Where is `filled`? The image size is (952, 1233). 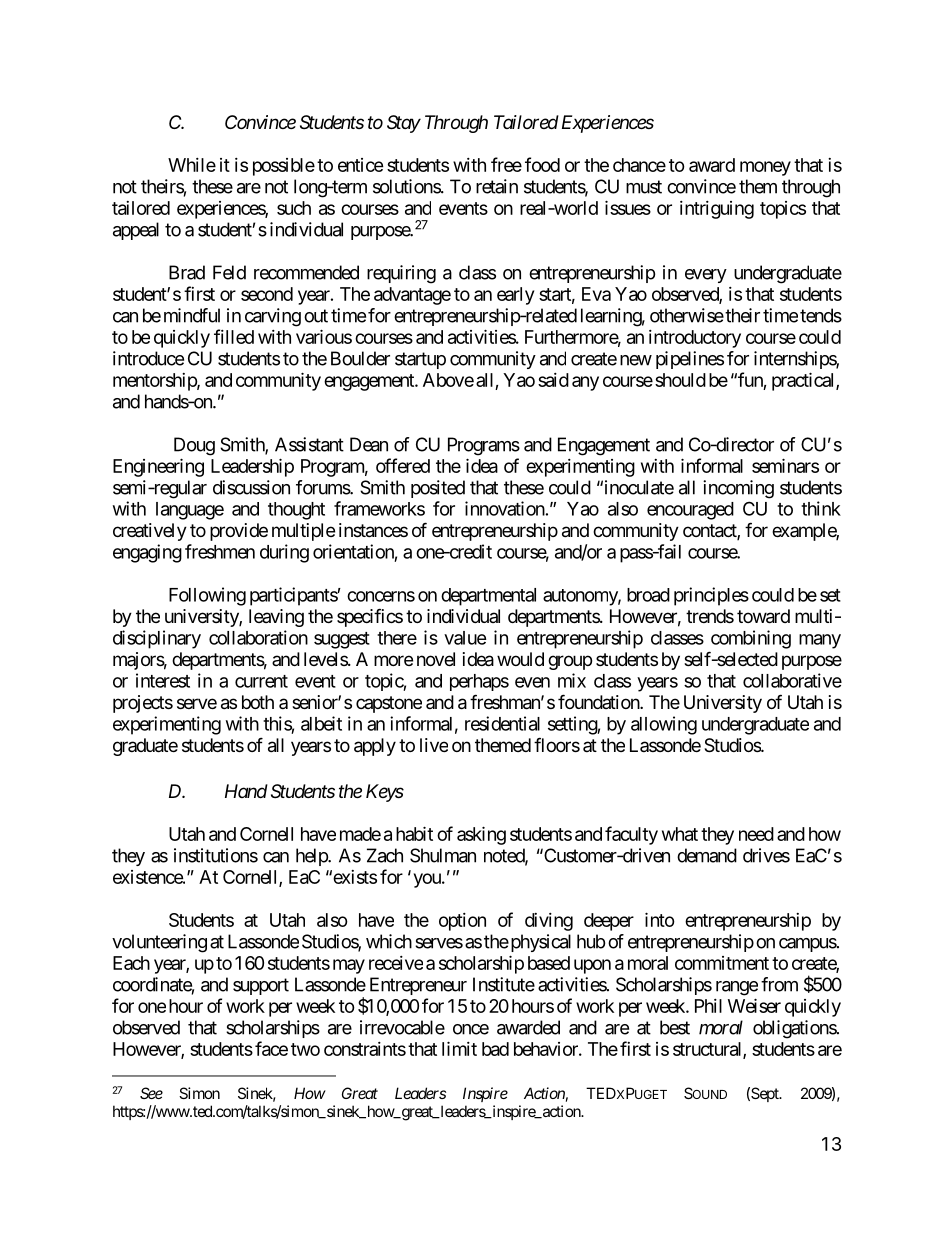
filled is located at coordinates (234, 336).
